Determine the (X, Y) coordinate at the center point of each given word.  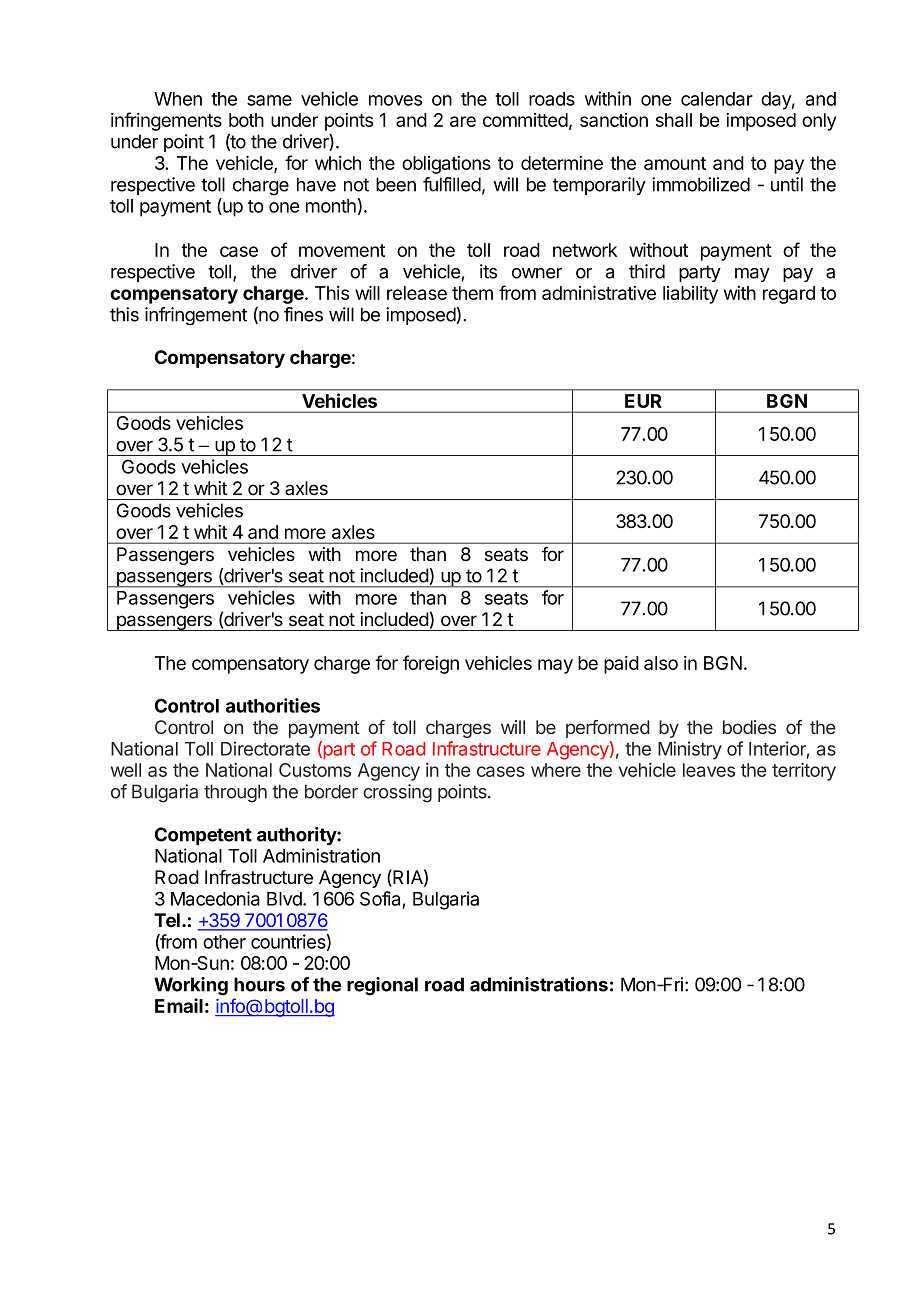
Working (191, 986)
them (472, 293)
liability (690, 295)
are (463, 121)
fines (303, 314)
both (246, 120)
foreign (431, 664)
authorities (273, 705)
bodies (749, 727)
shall (674, 120)
